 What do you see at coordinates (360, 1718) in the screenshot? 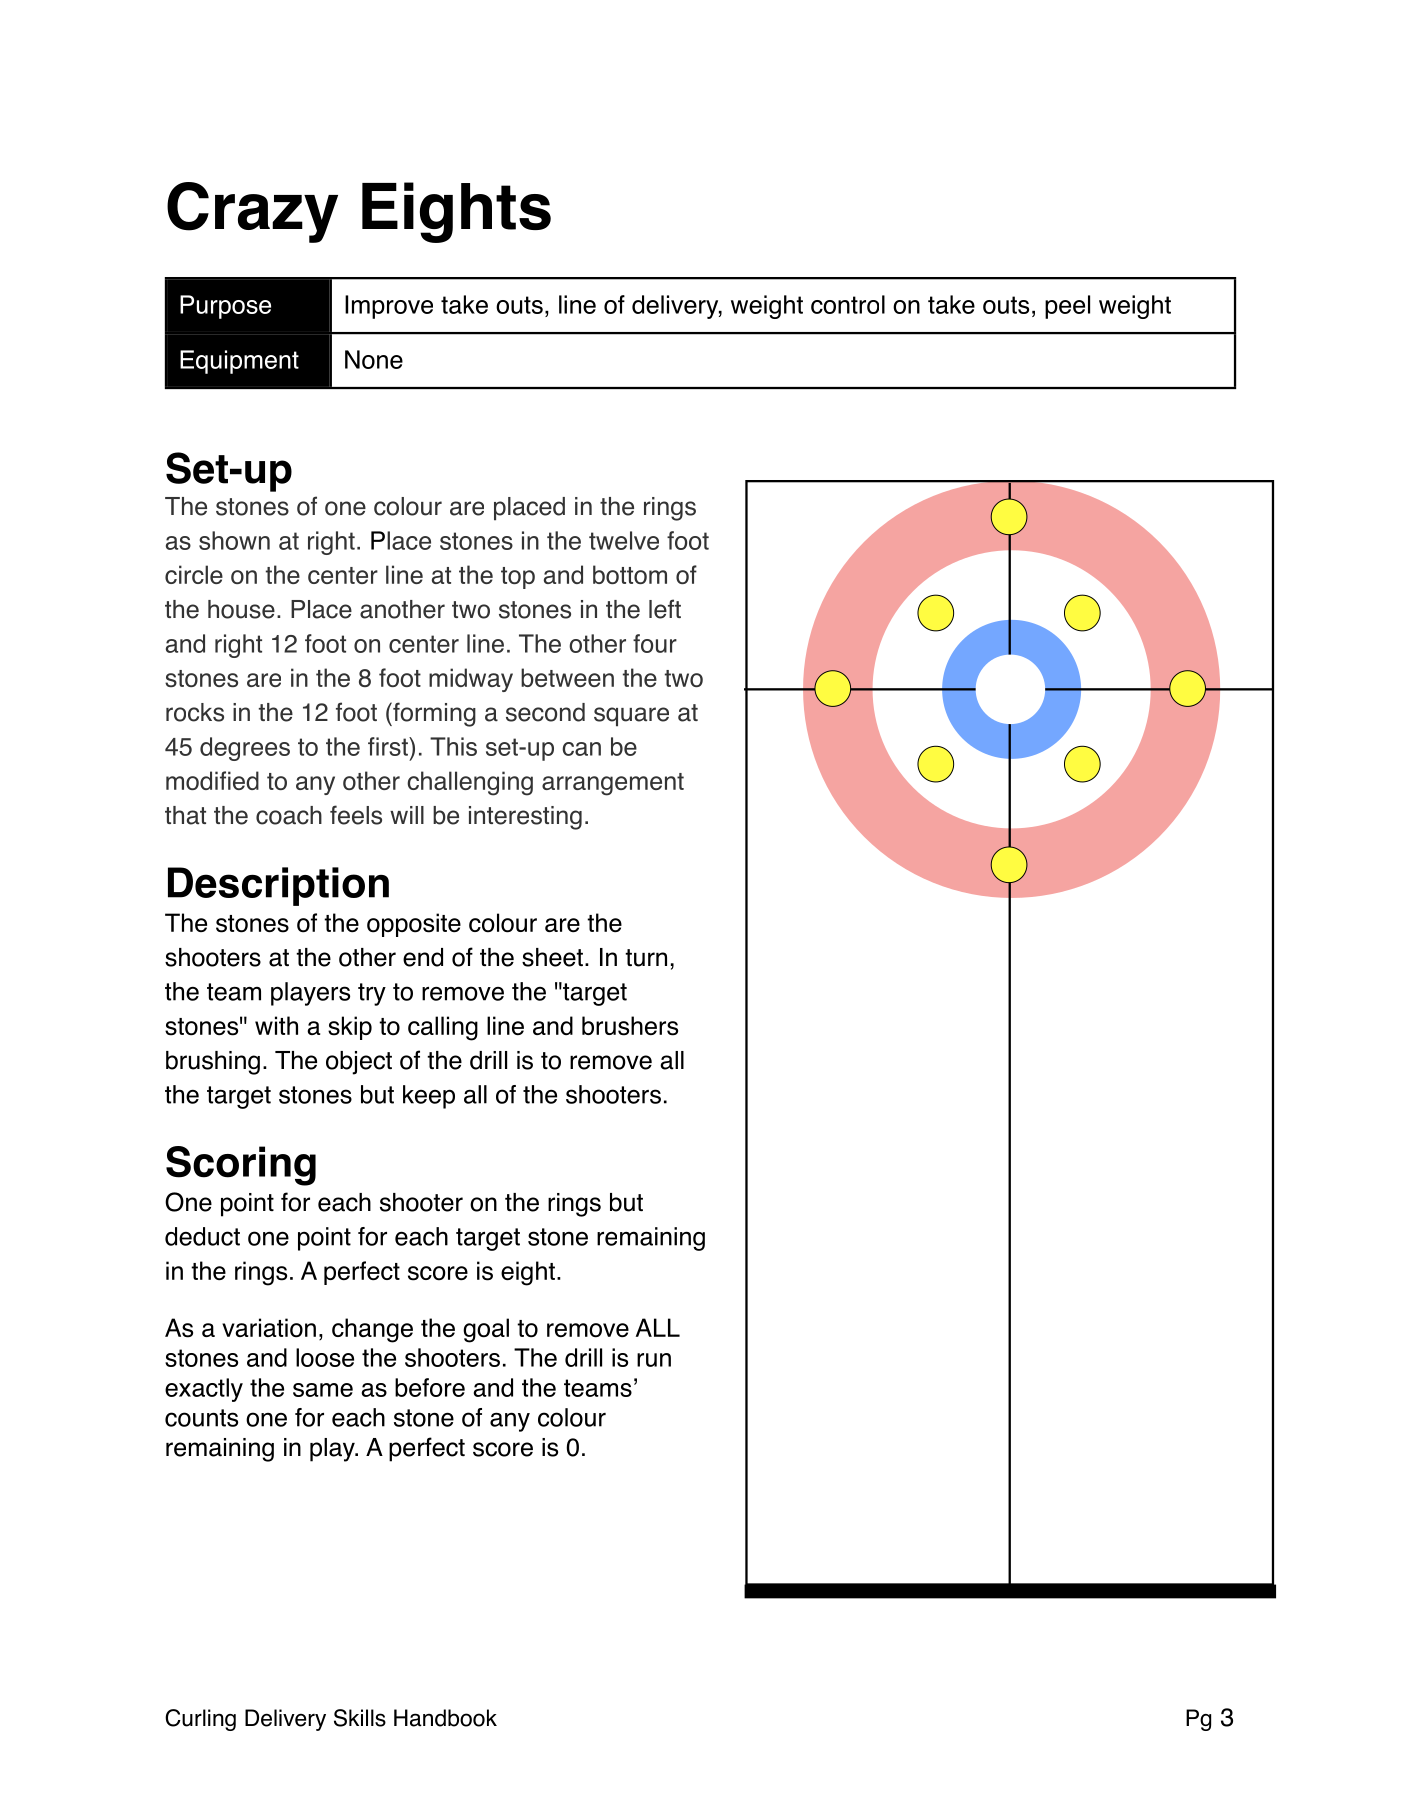
I see `Skills` at bounding box center [360, 1718].
